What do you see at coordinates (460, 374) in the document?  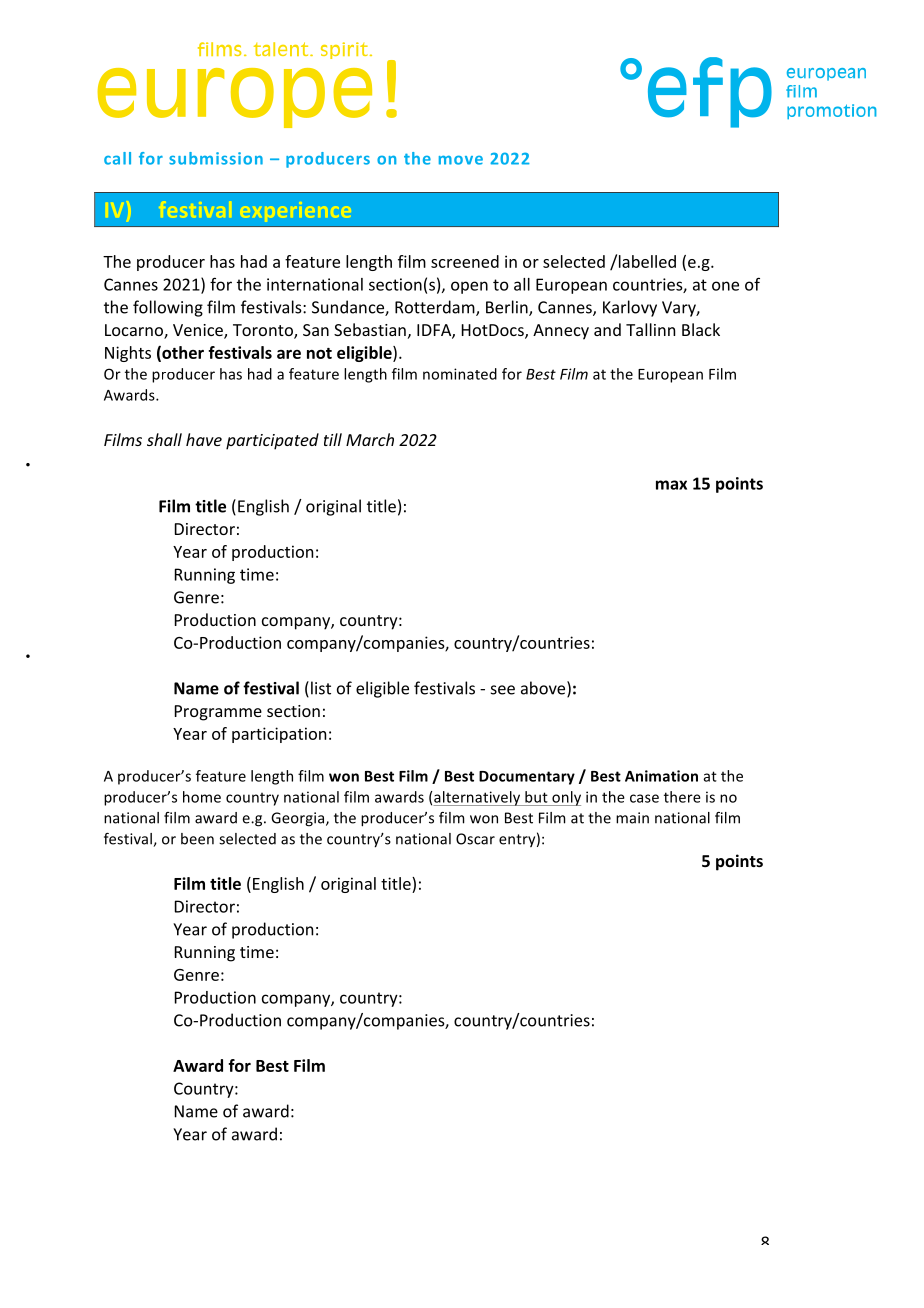 I see `nominated` at bounding box center [460, 374].
